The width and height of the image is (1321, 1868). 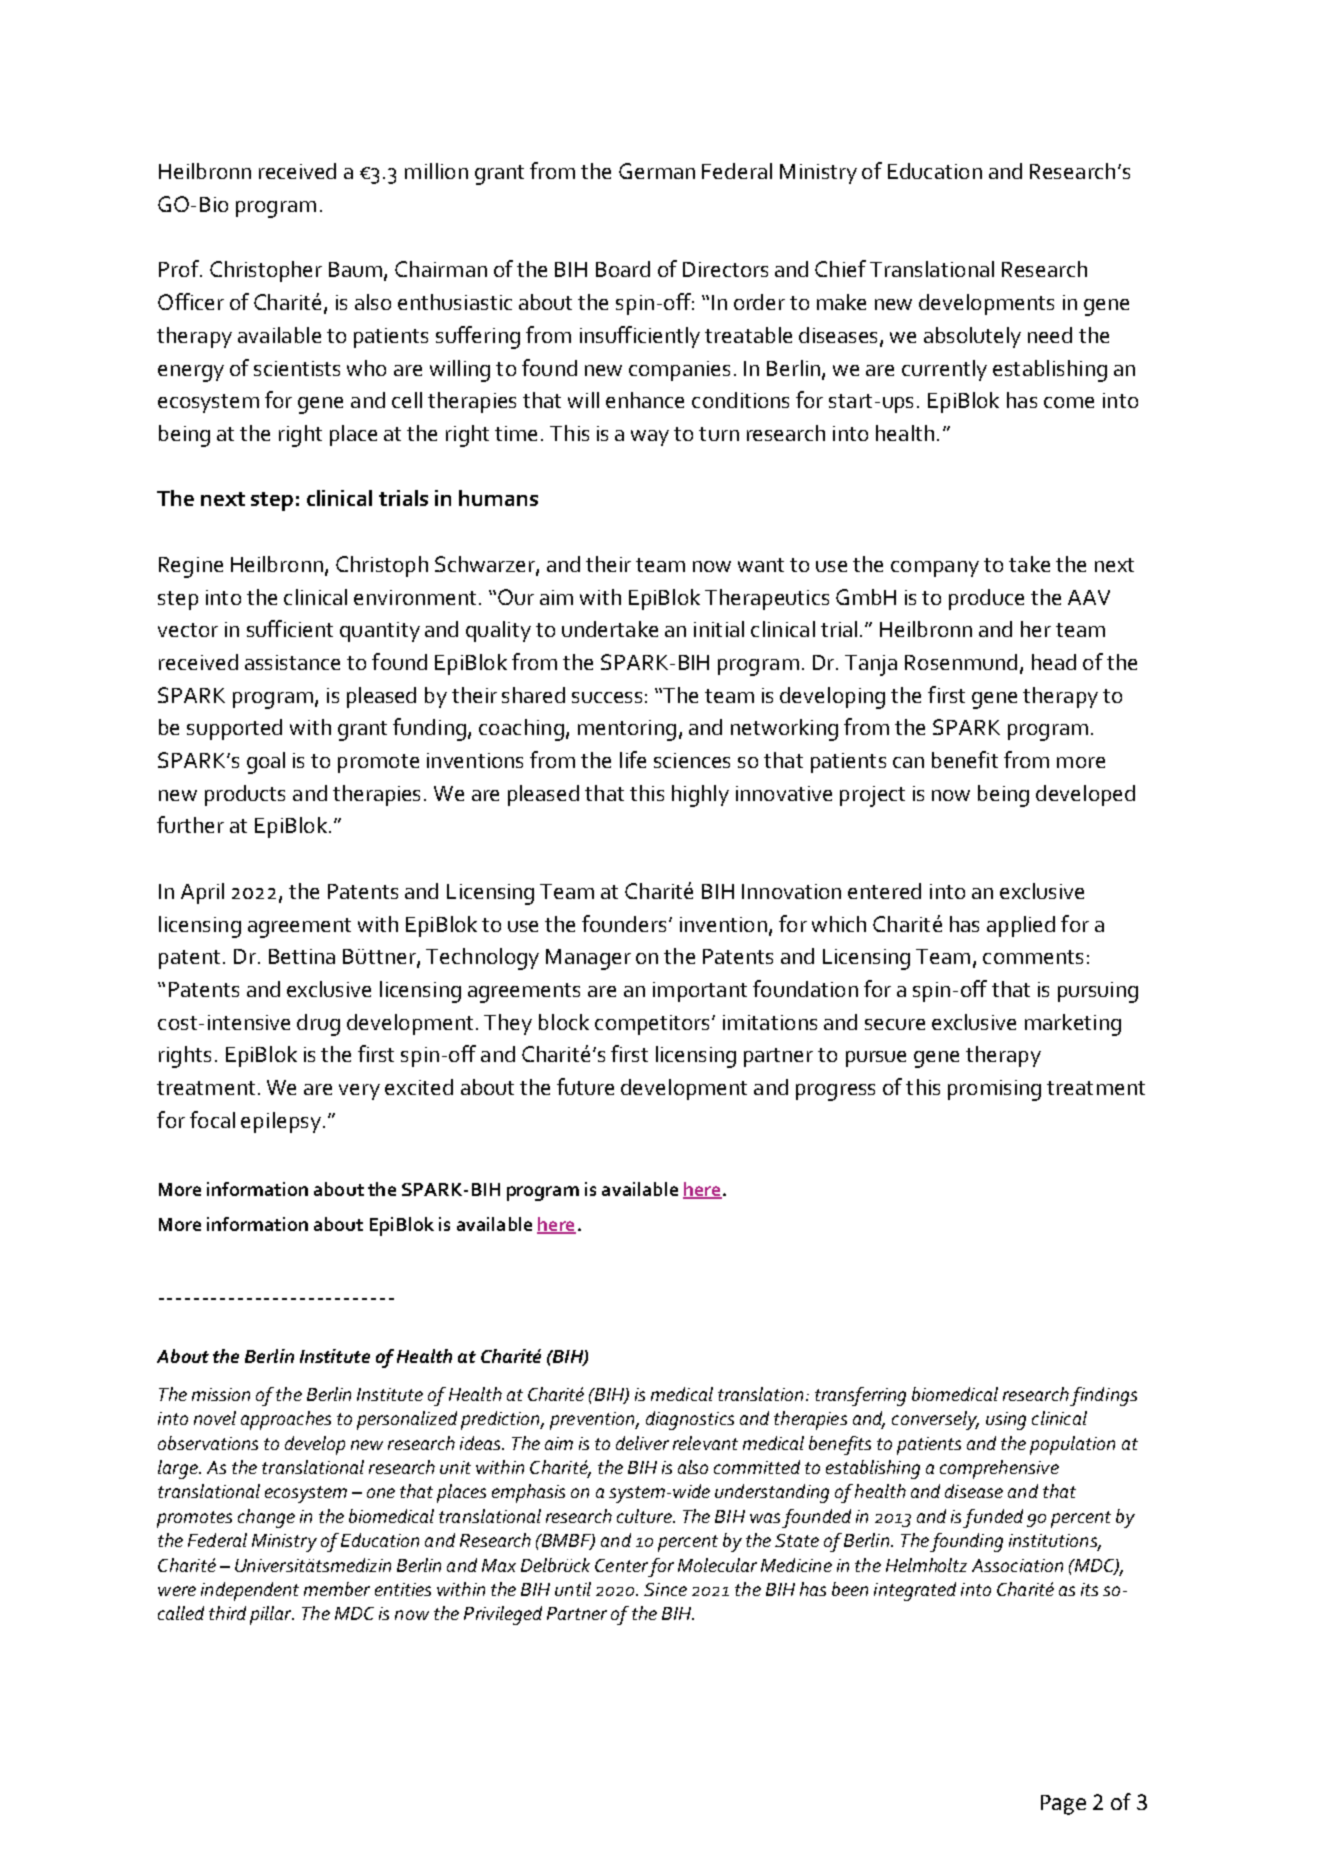 What do you see at coordinates (657, 171) in the image?
I see `German` at bounding box center [657, 171].
